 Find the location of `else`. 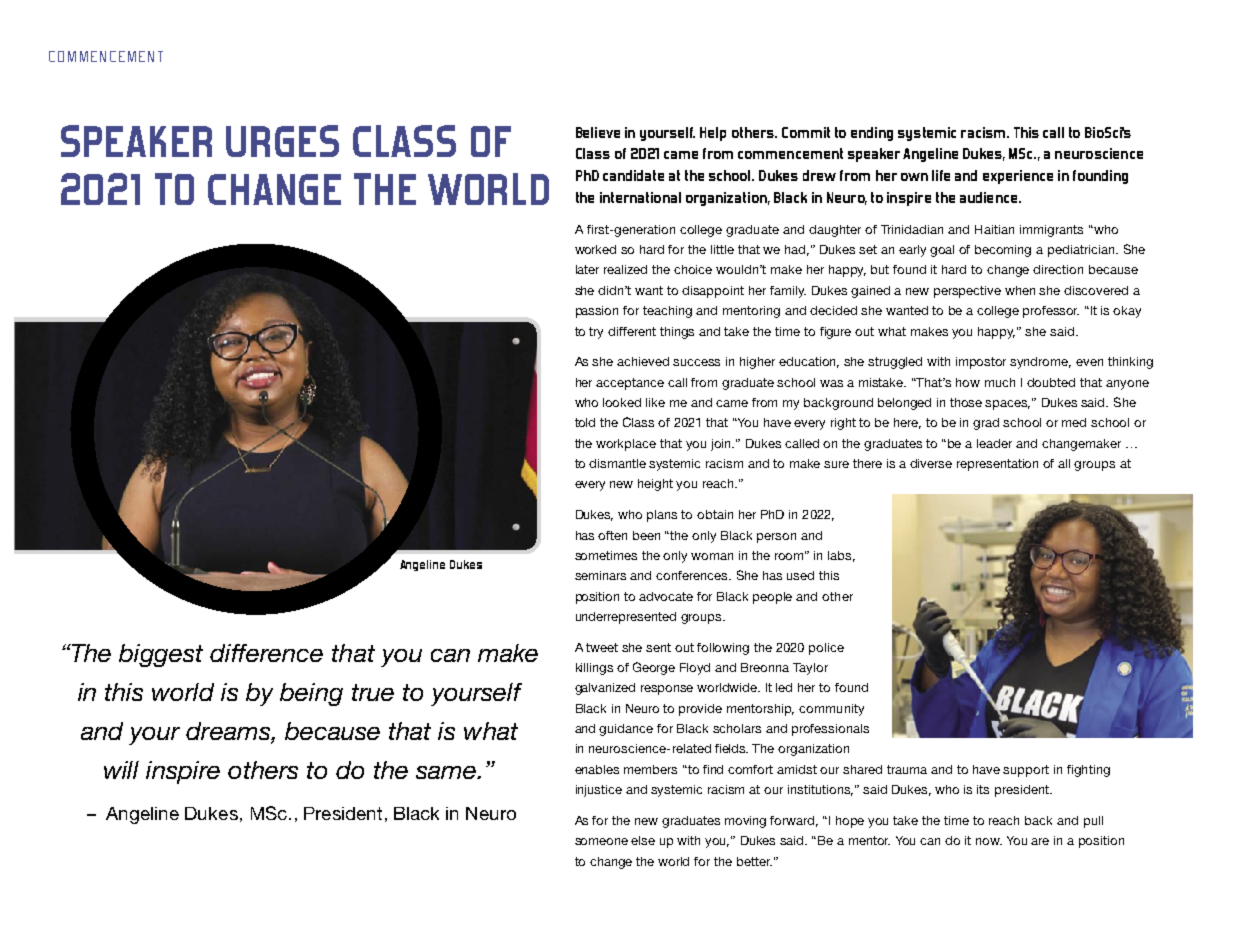

else is located at coordinates (643, 840).
